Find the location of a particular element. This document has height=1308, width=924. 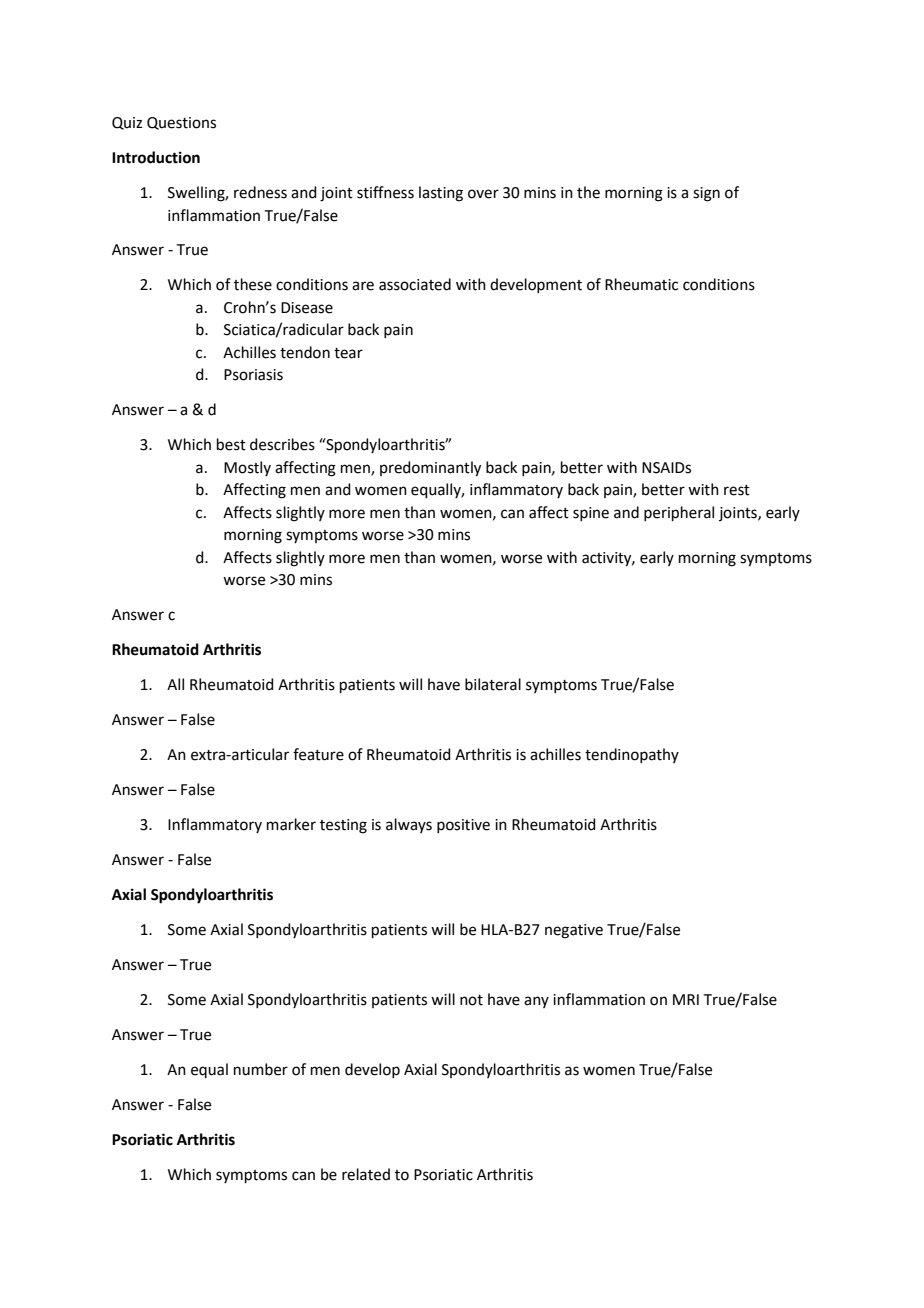

negative is located at coordinates (574, 931).
